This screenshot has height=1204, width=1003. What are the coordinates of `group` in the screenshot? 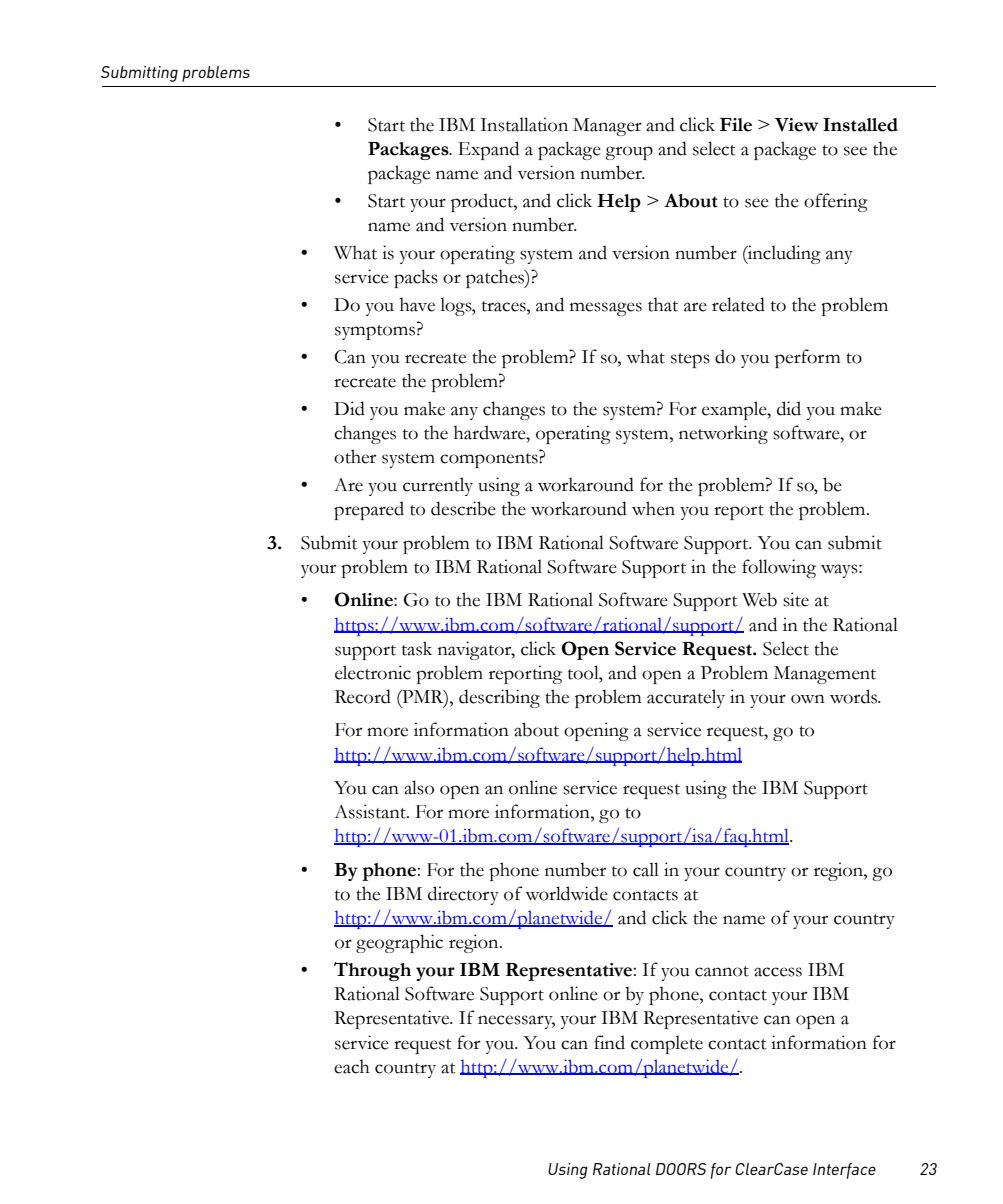 It's located at (629, 153).
